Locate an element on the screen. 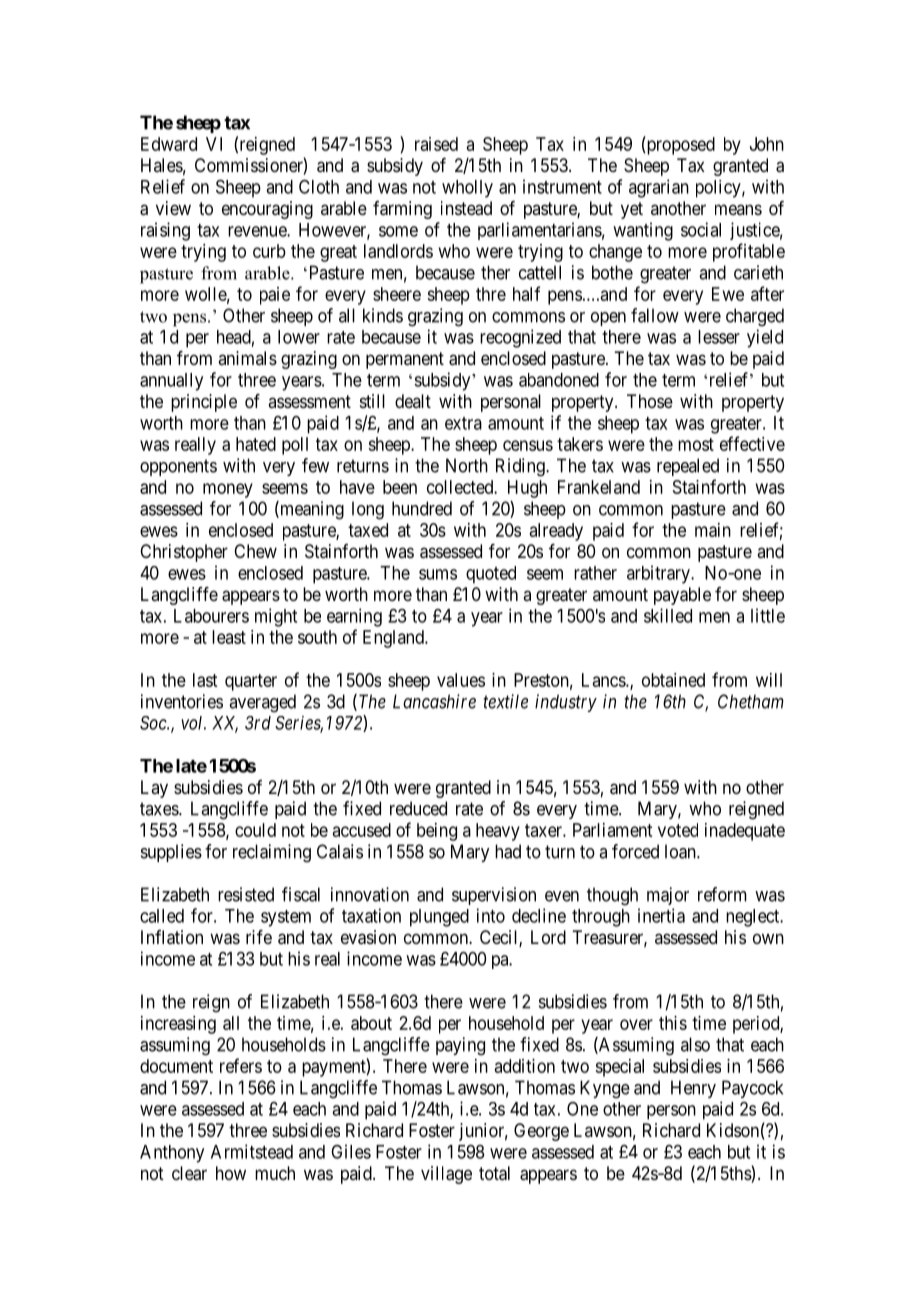 Image resolution: width=924 pixels, height=1308 pixels. obtained is located at coordinates (673, 680).
